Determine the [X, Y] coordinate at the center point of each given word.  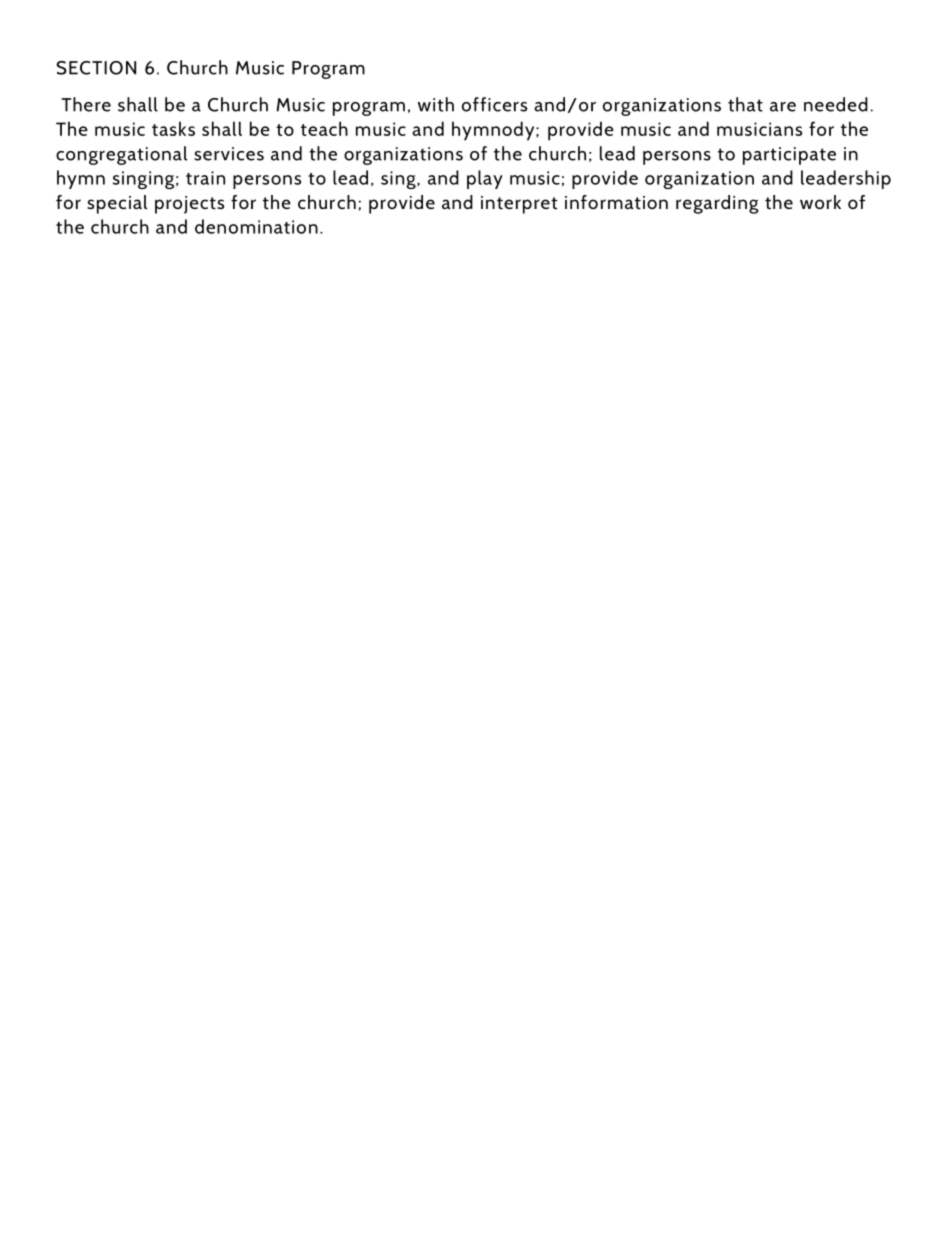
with [436, 104]
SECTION [96, 68]
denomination [256, 226]
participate [789, 156]
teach [324, 128]
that [745, 104]
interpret [519, 205]
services [229, 154]
